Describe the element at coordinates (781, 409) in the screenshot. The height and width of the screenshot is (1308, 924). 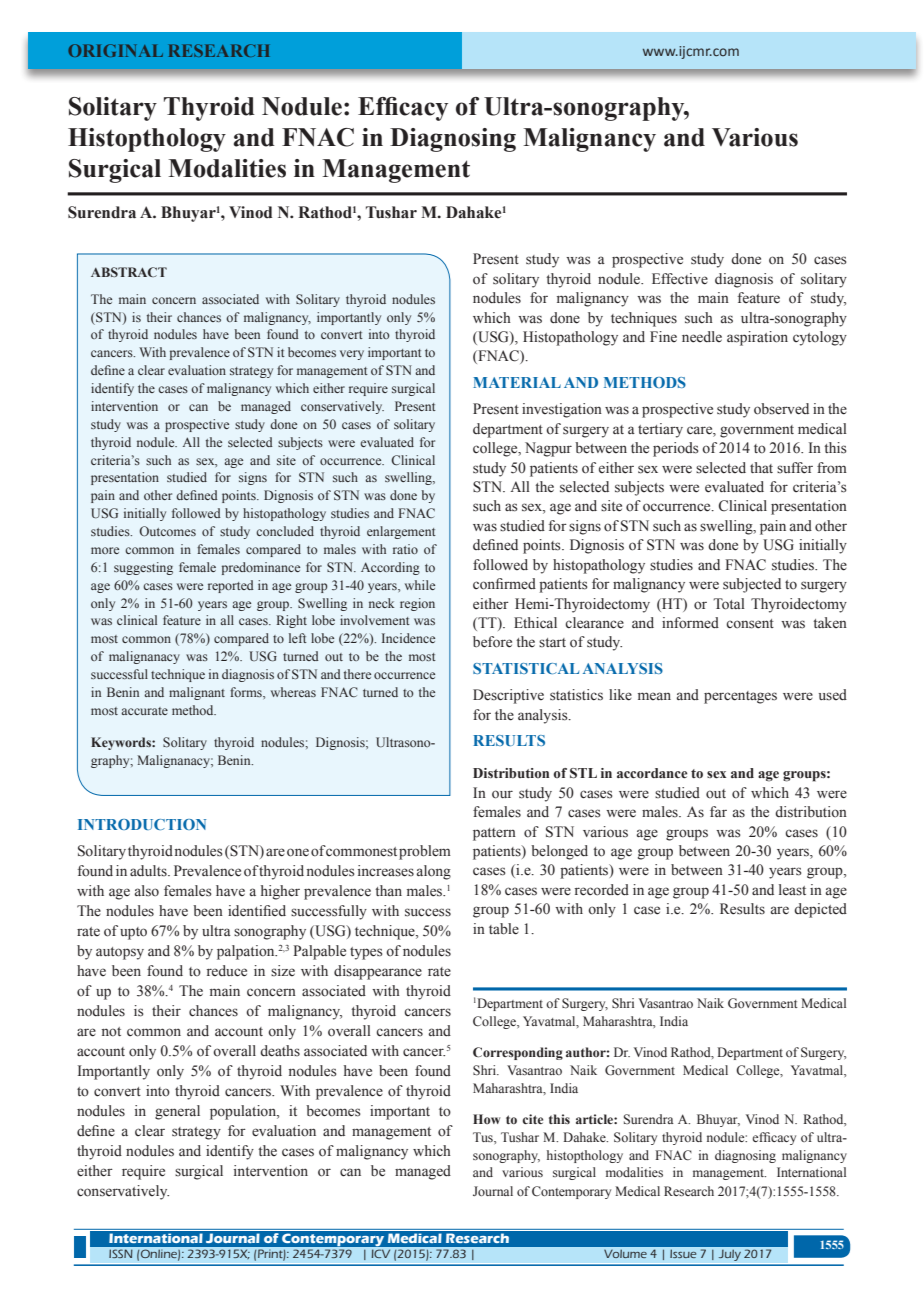
I see `observed` at that location.
